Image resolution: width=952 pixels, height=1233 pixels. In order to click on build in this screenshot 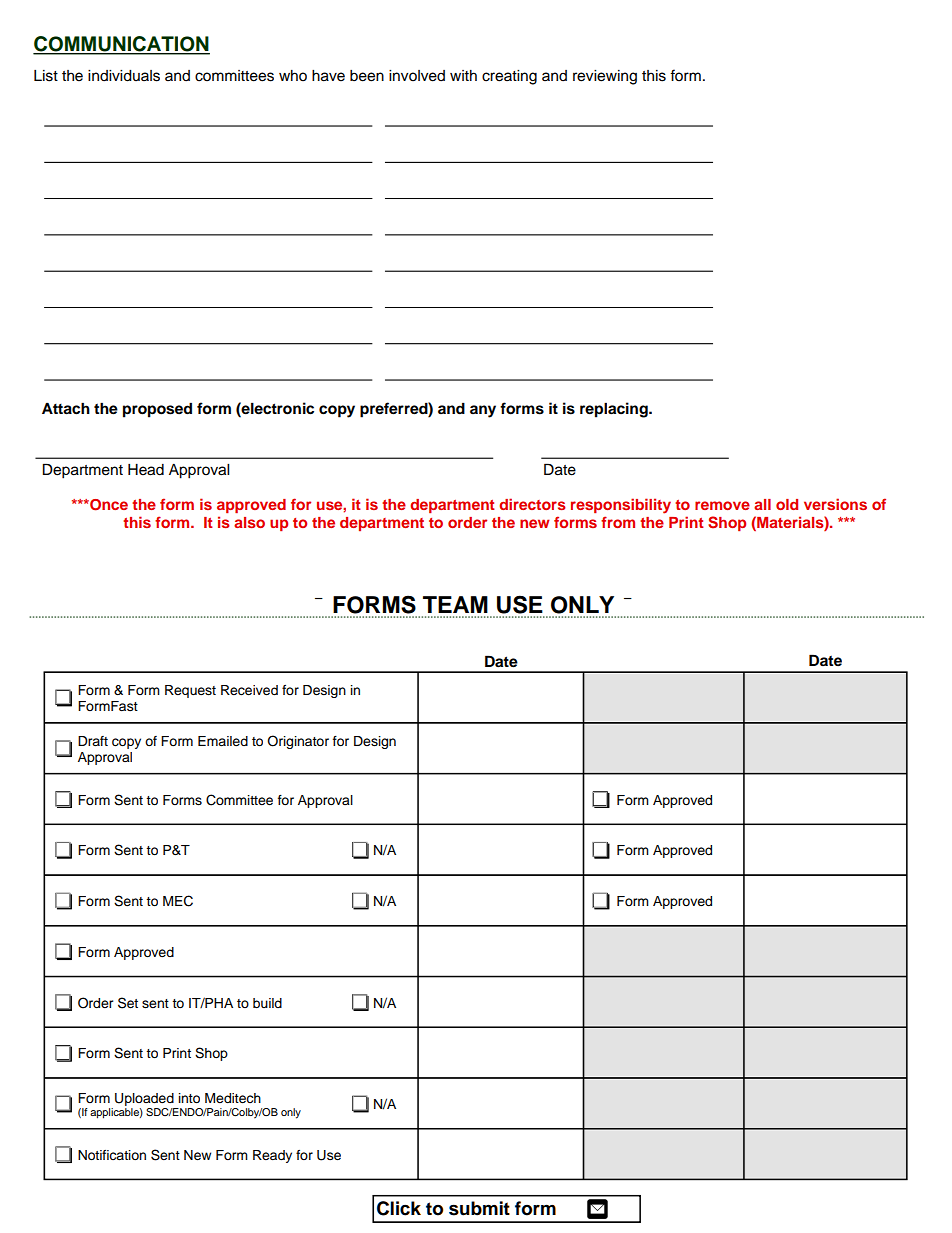, I will do `click(267, 1003)`.
